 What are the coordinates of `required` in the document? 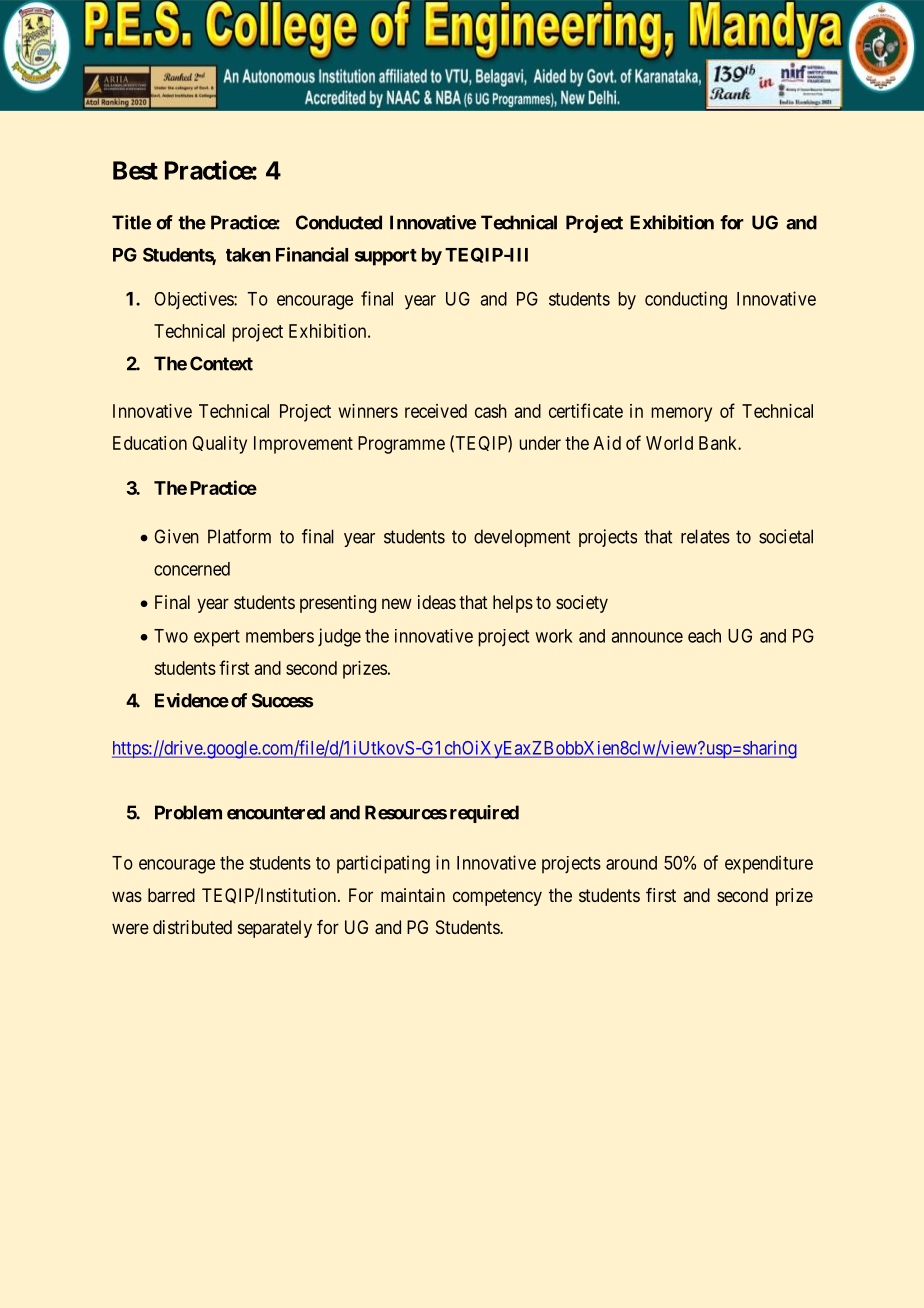 It's located at (484, 814).
